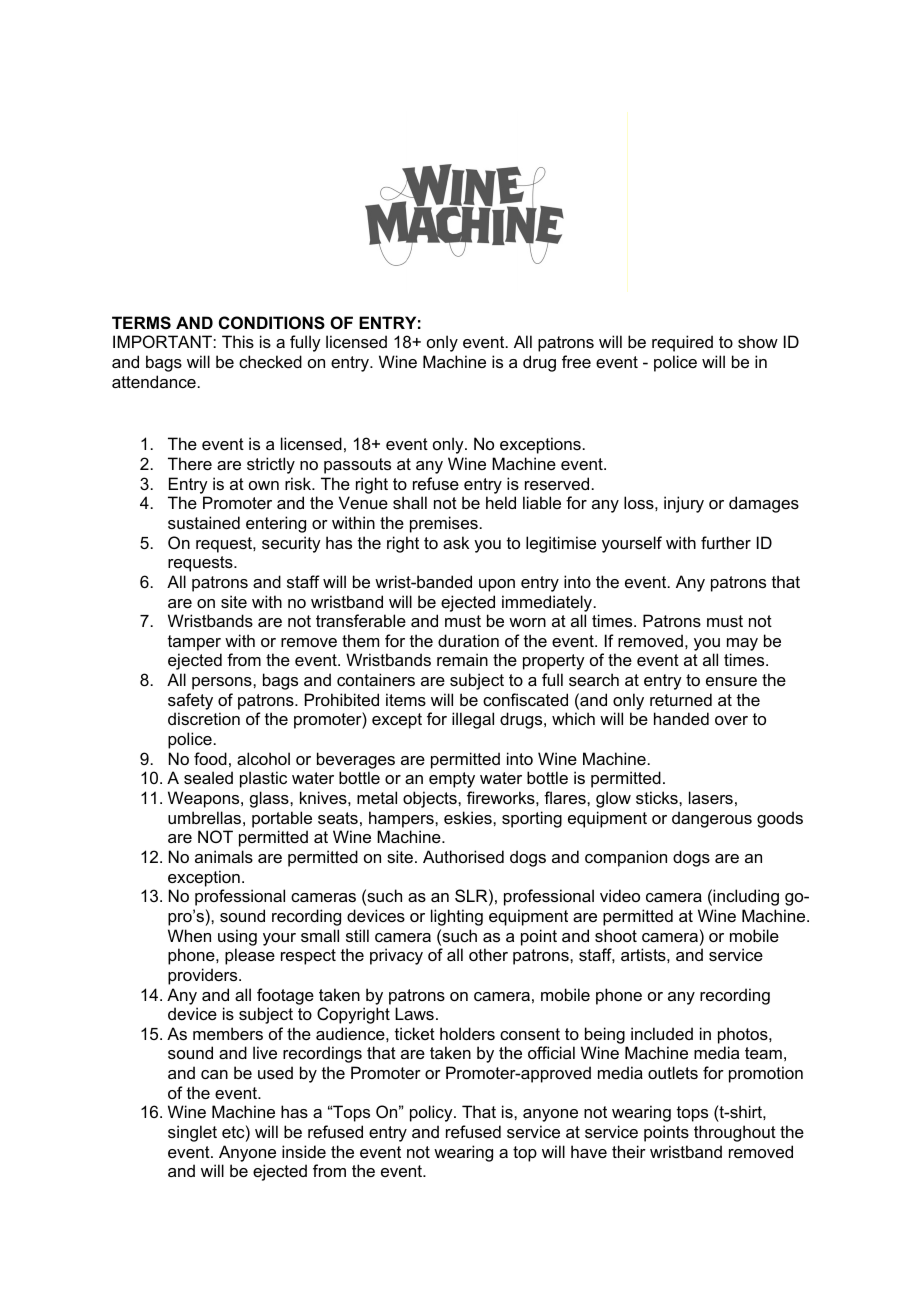  Describe the element at coordinates (682, 343) in the page. I see `required` at that location.
